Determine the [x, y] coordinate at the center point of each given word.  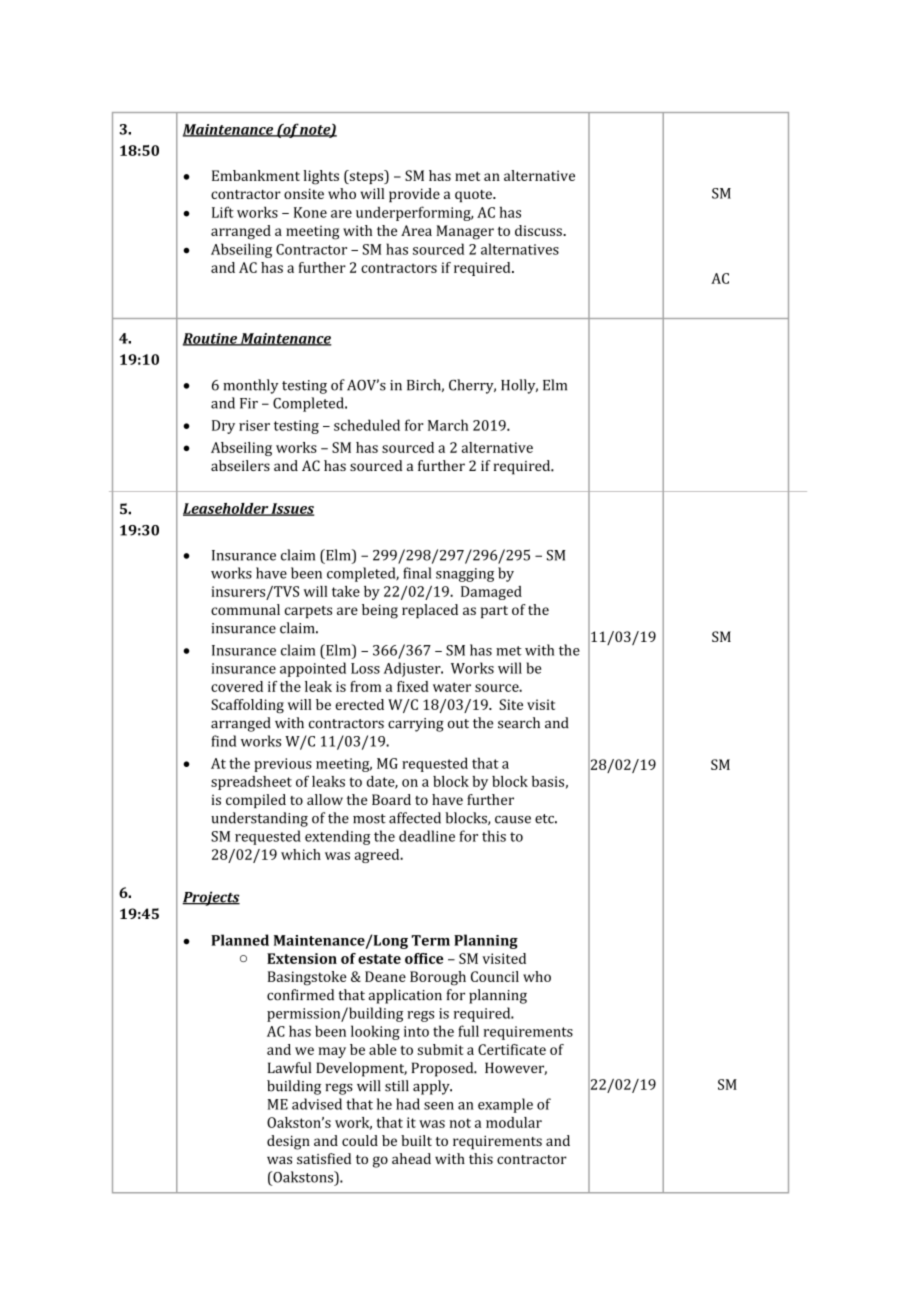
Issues [291, 509]
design [288, 1142]
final [417, 573]
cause [513, 820]
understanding [259, 819]
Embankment [256, 175]
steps [366, 177]
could [360, 1140]
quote [474, 196]
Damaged [491, 593]
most [369, 819]
